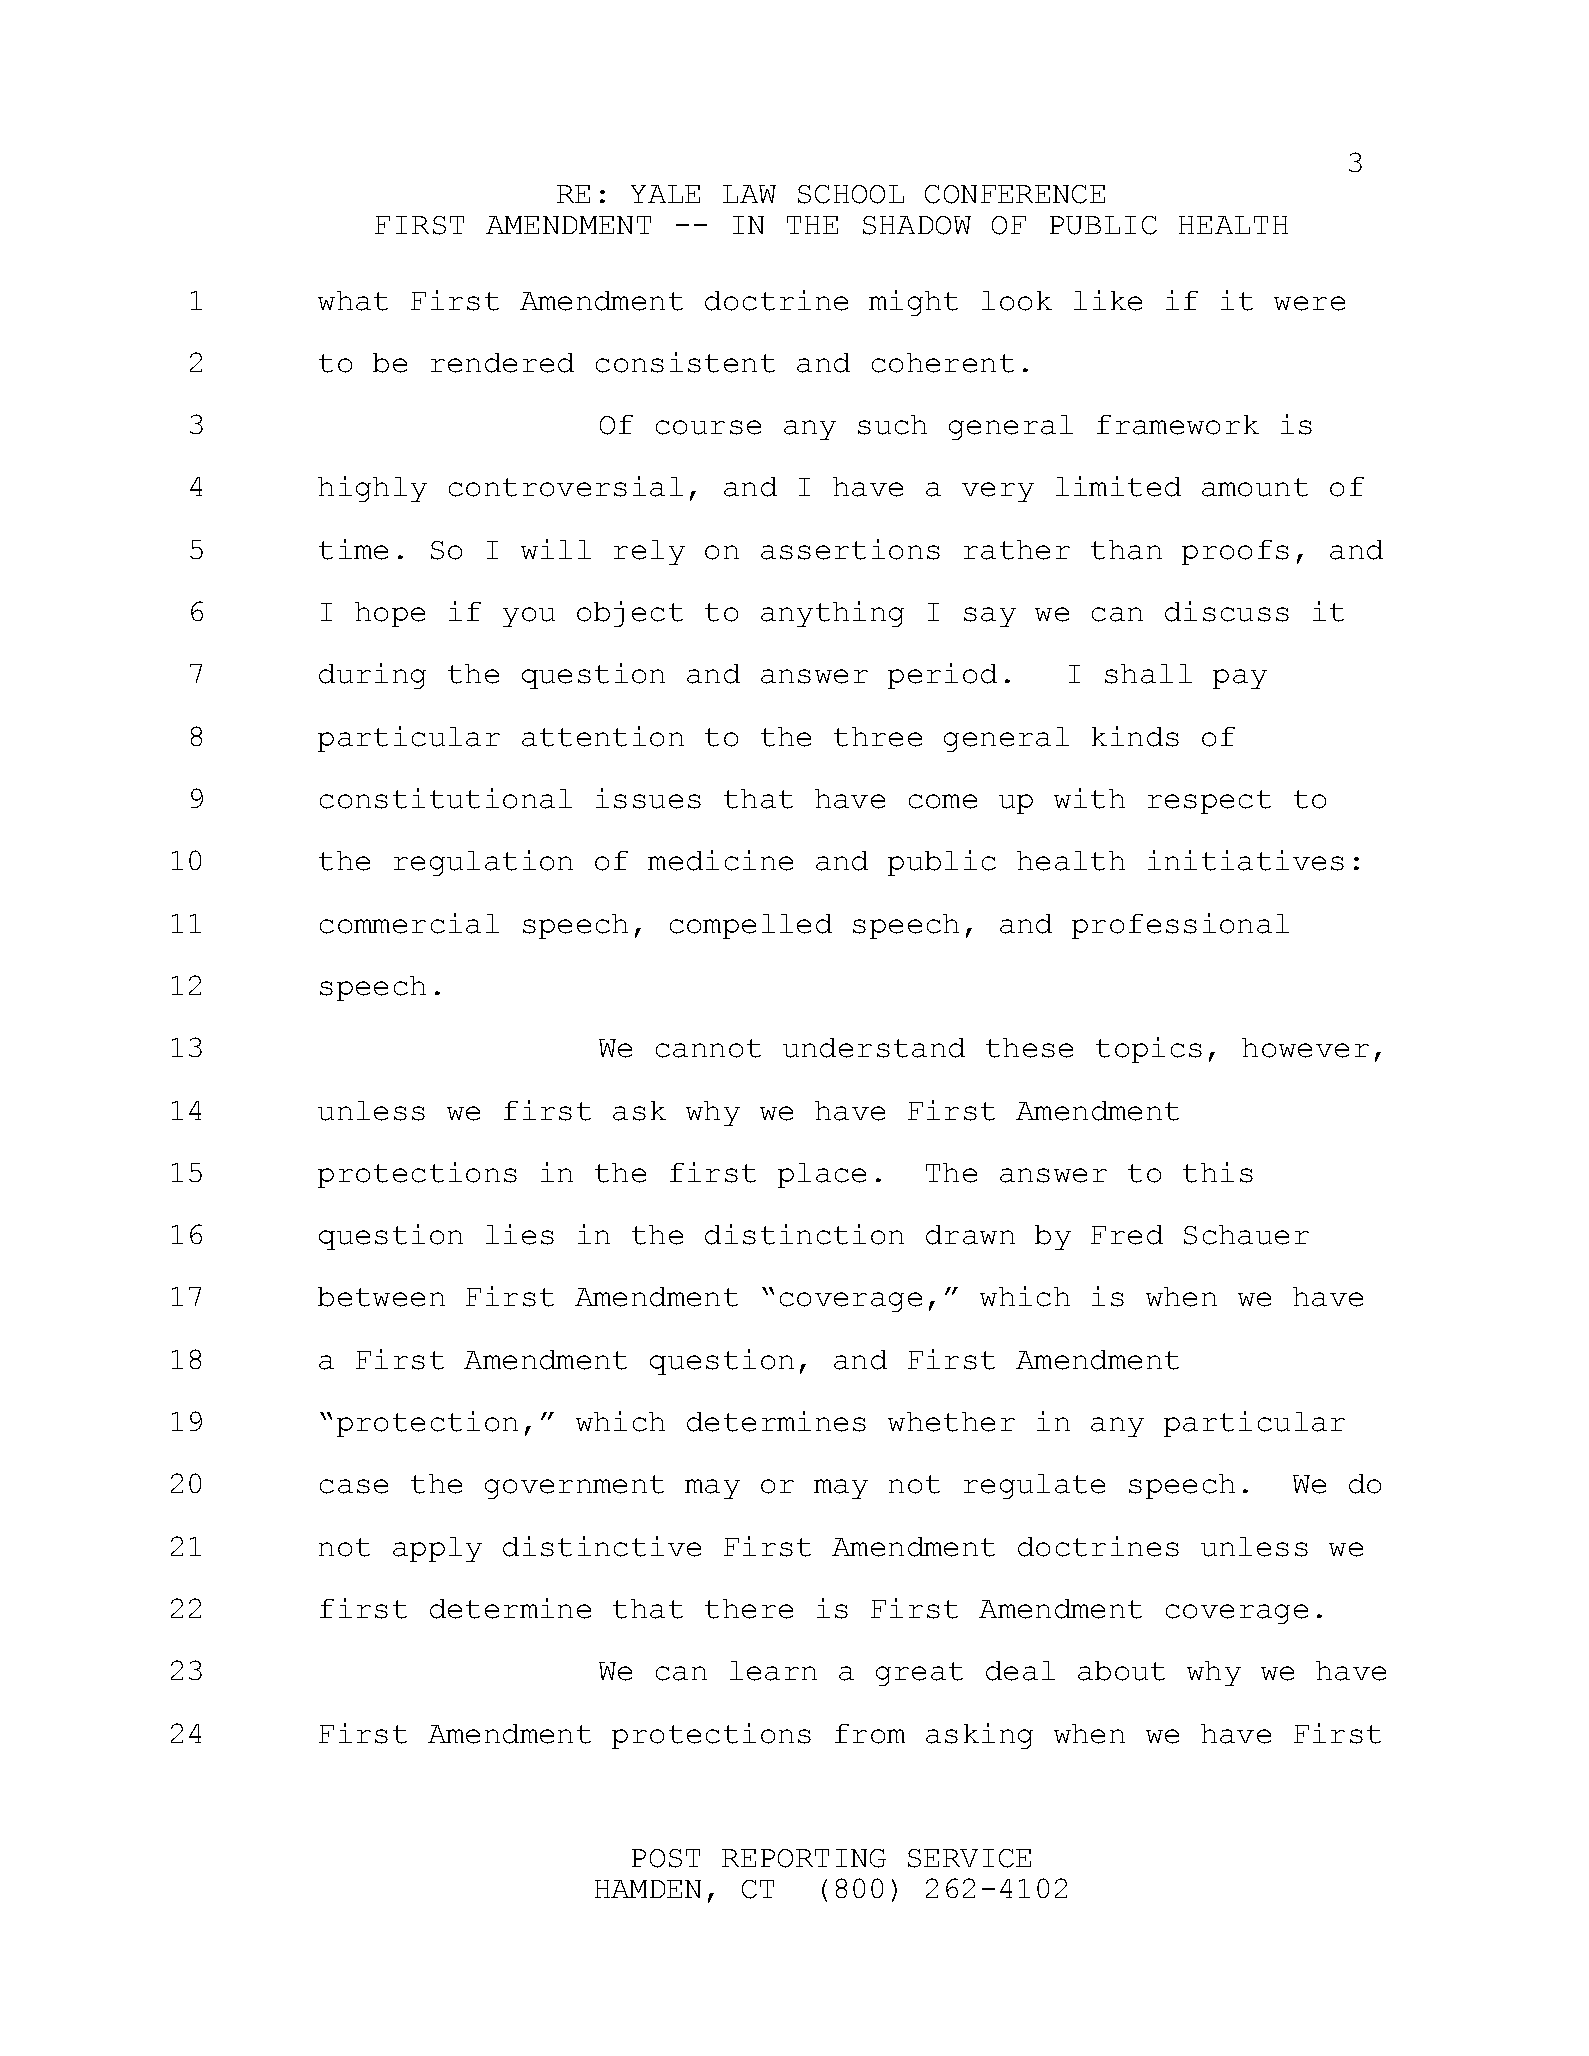  I want to click on like, so click(1108, 300).
